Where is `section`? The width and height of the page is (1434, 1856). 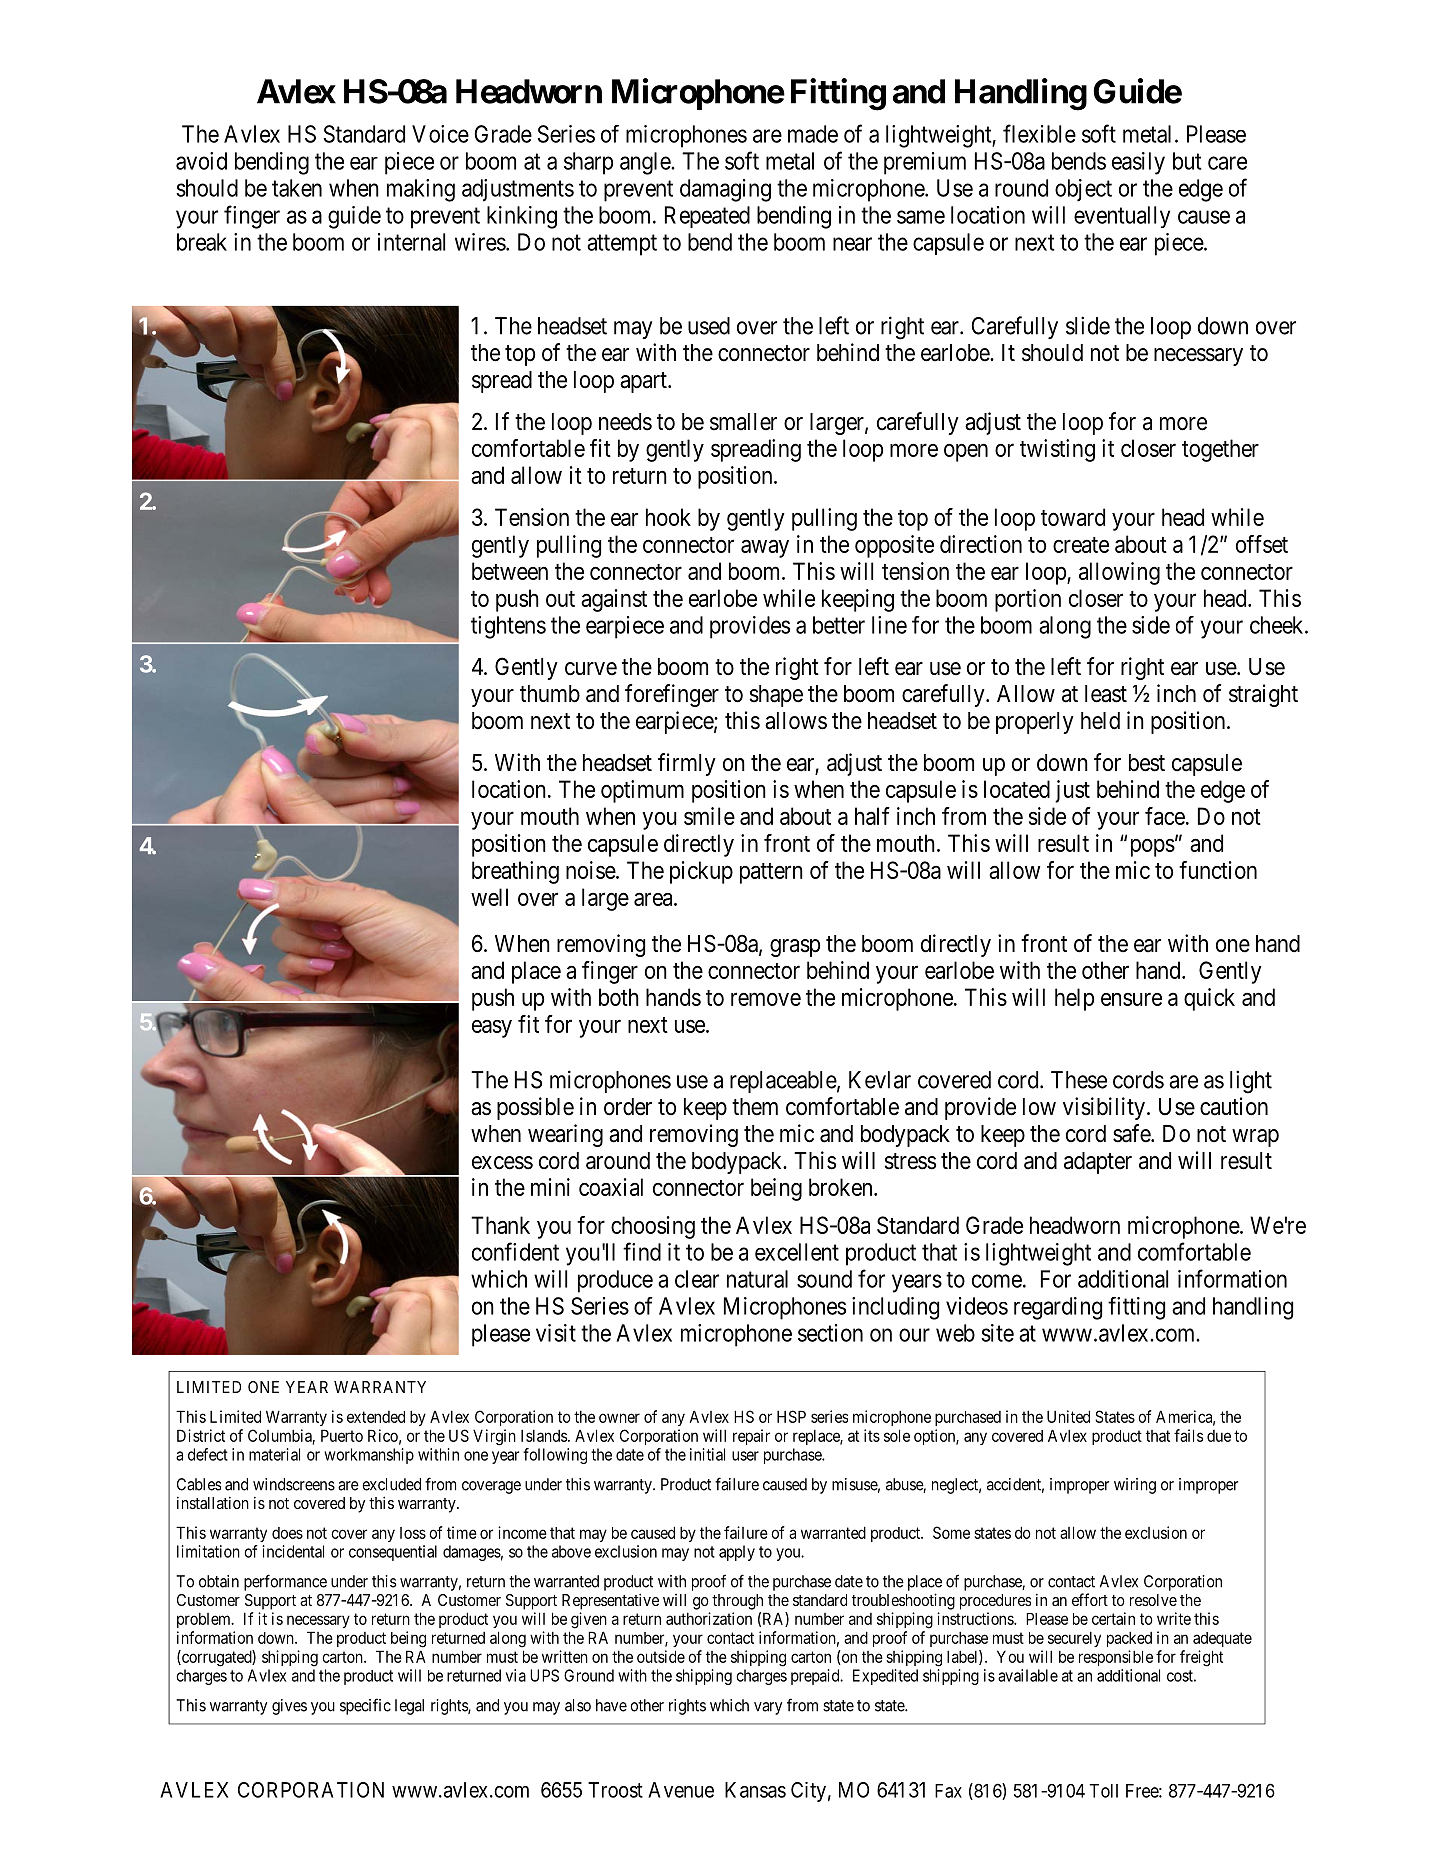
section is located at coordinates (830, 1333).
